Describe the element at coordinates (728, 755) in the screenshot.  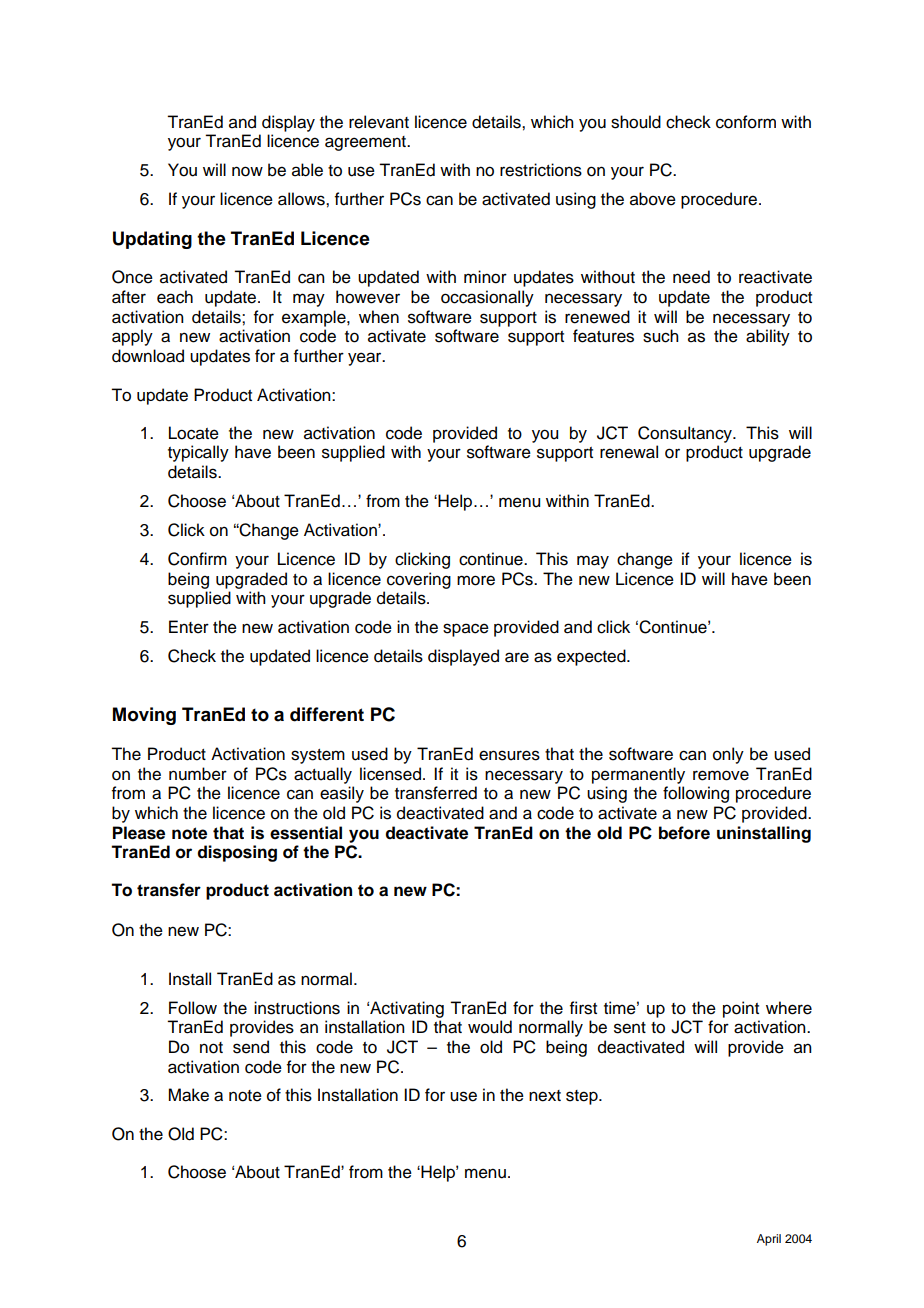
I see `only` at that location.
